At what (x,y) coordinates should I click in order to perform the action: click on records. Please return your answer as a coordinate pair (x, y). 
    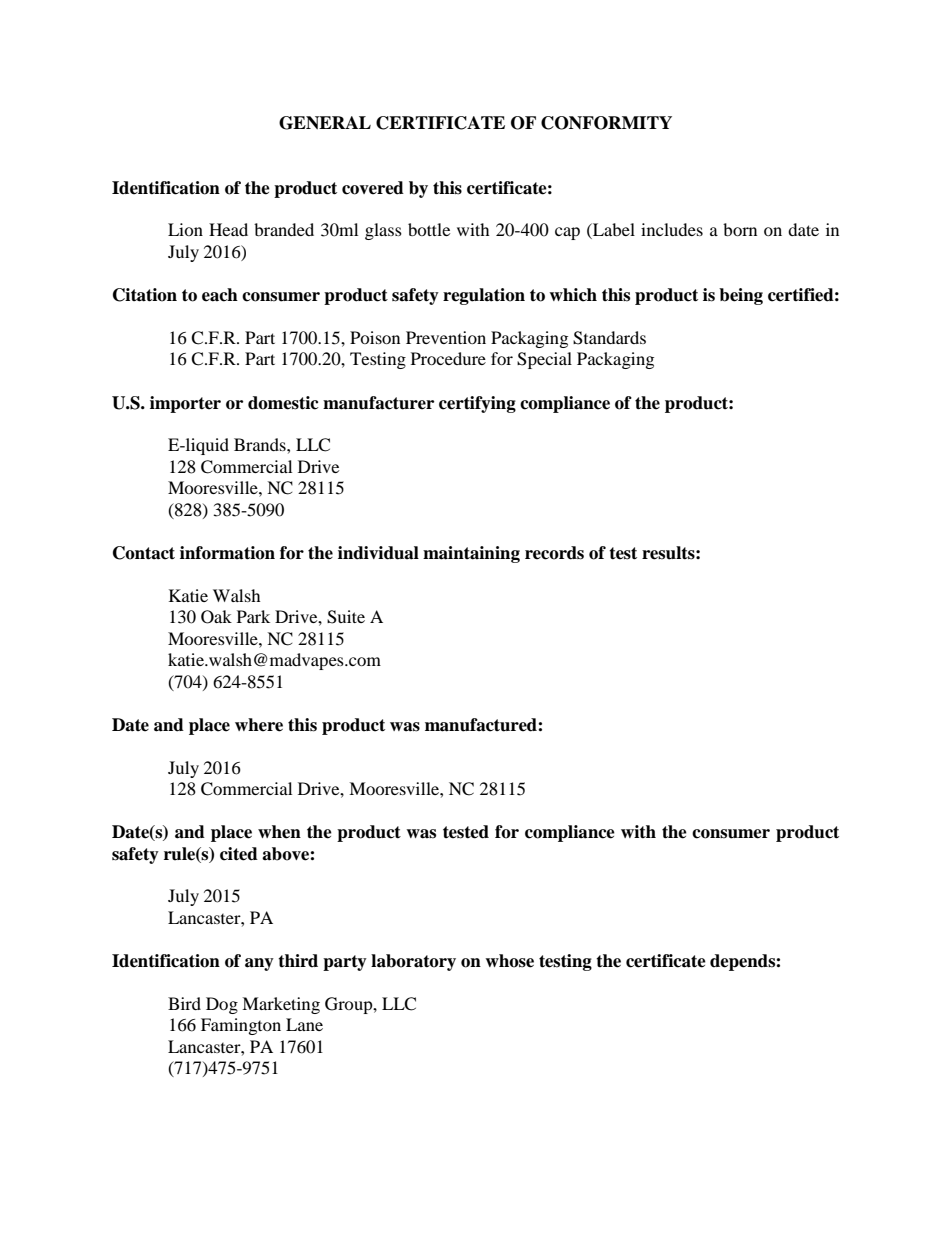
    Looking at the image, I should click on (554, 553).
